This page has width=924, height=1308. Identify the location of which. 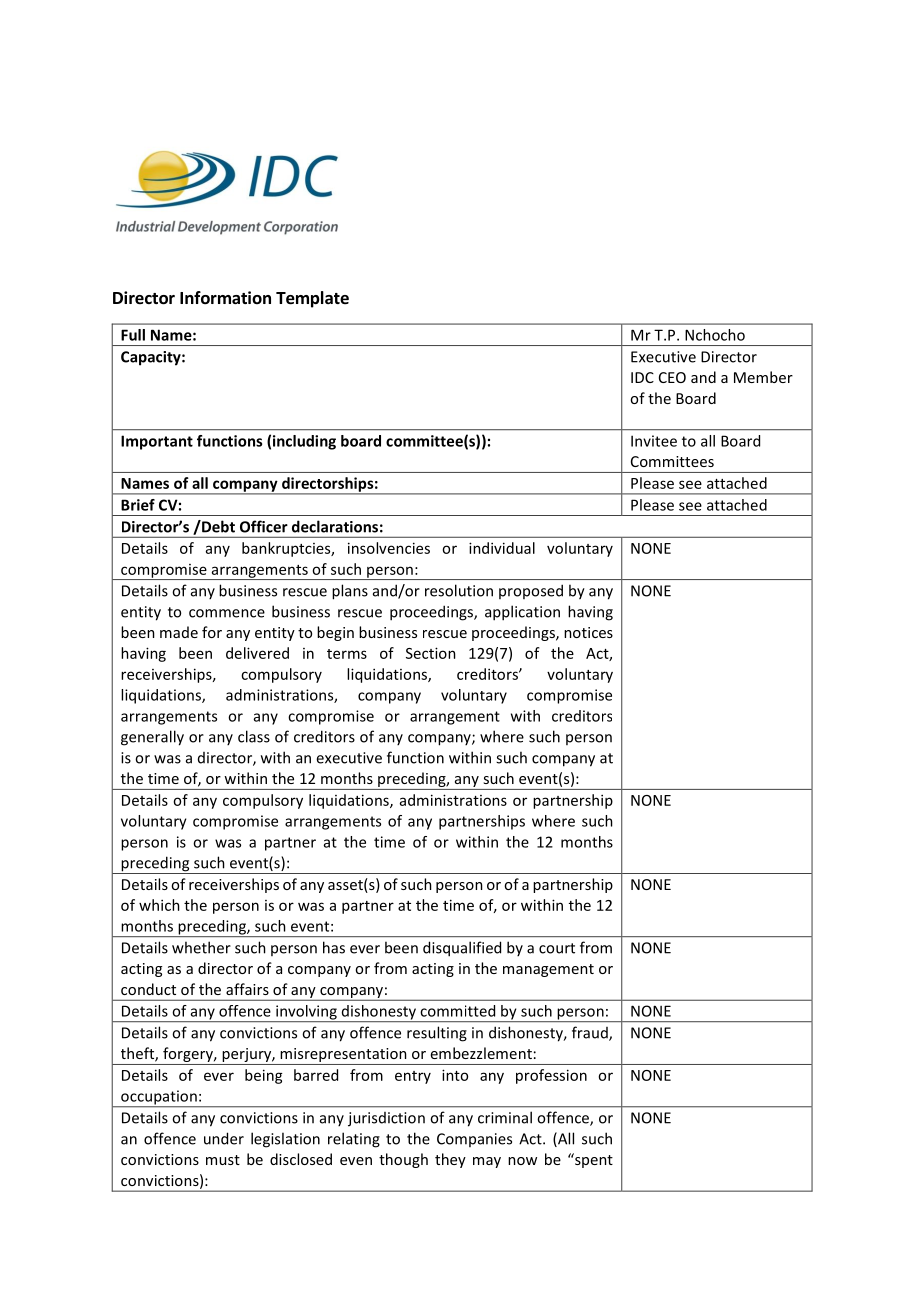
(159, 905).
